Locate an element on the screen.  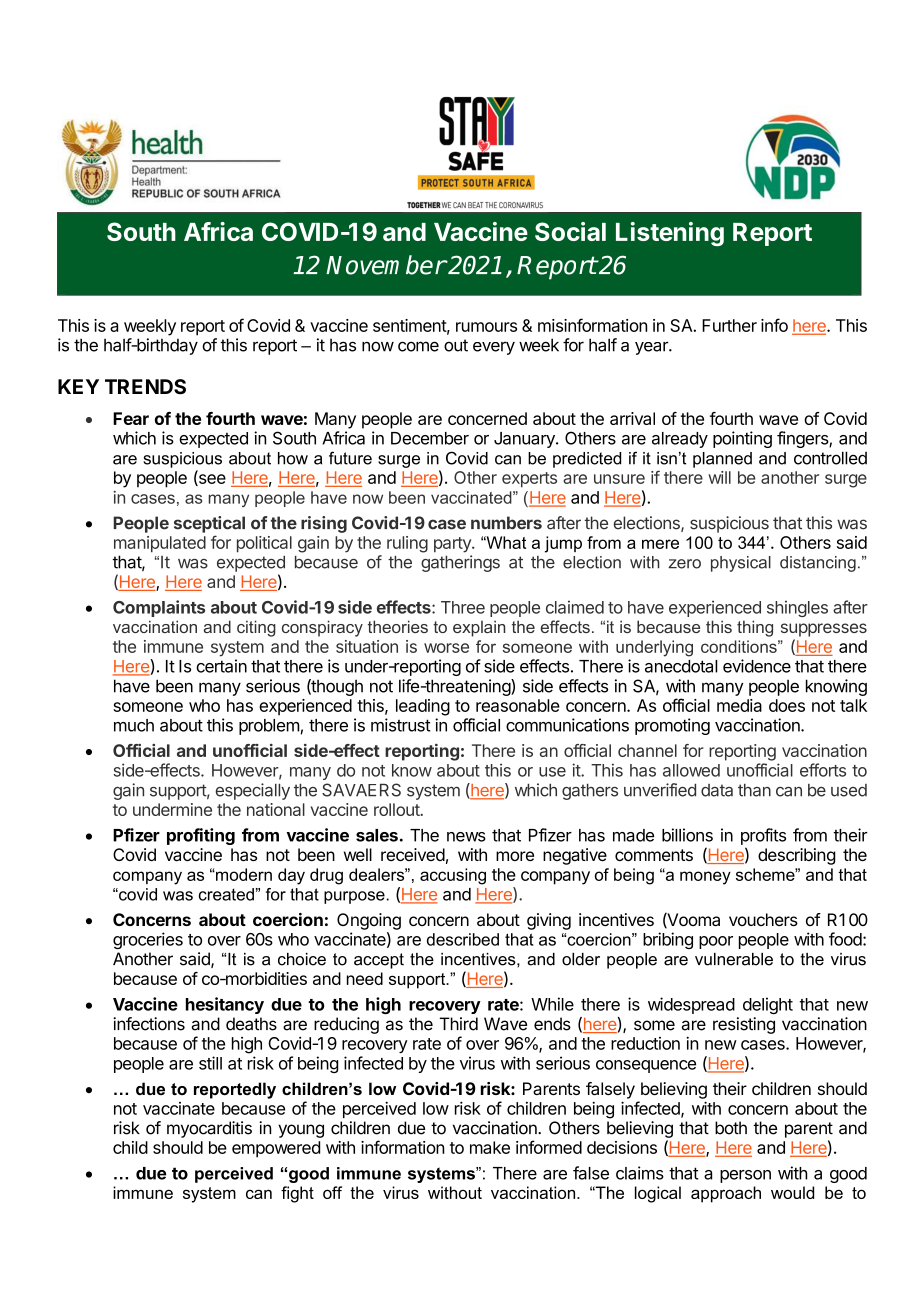
Listening is located at coordinates (670, 234).
